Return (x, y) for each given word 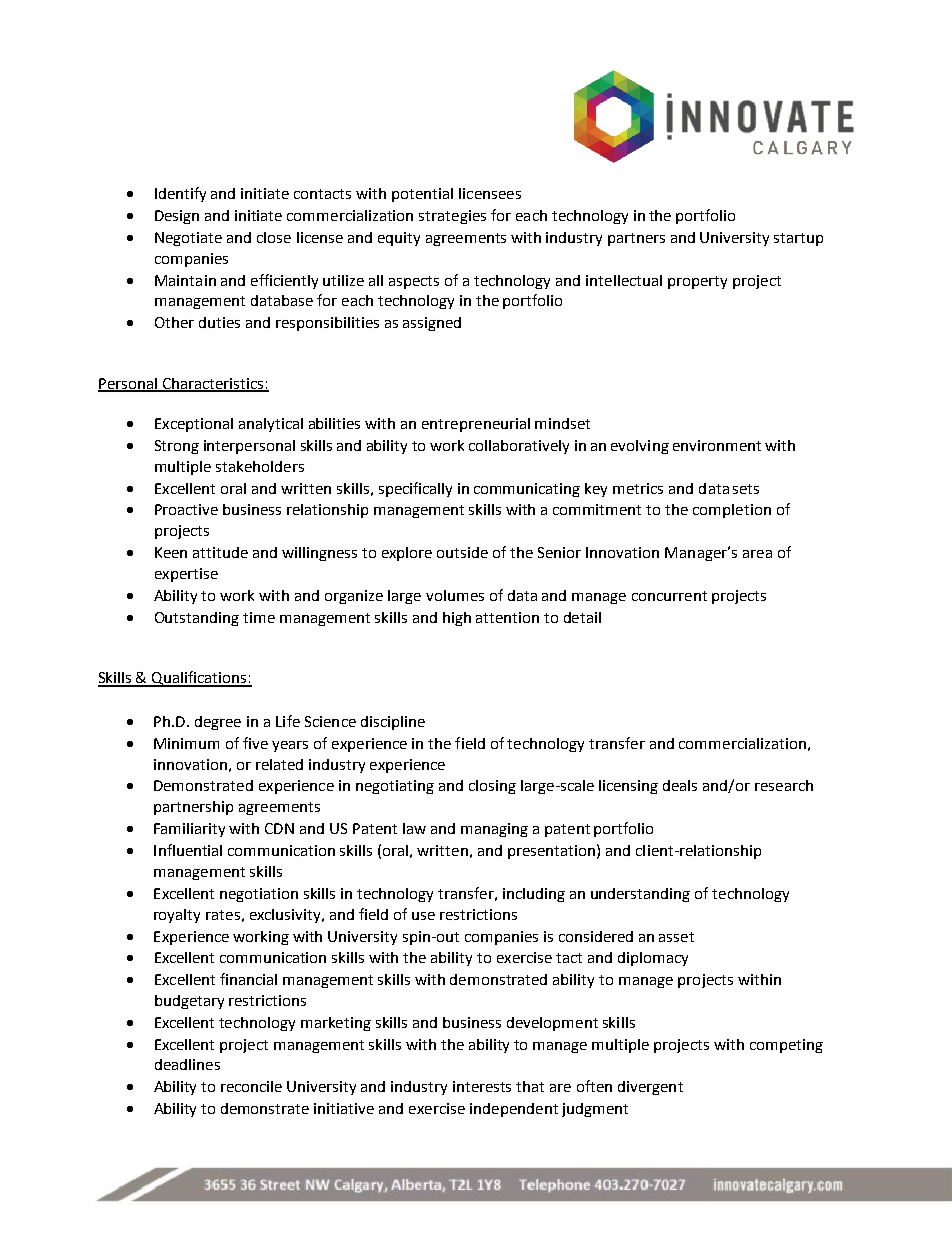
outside (462, 552)
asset (676, 937)
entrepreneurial (476, 425)
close (274, 237)
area (757, 554)
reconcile (251, 1086)
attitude (220, 552)
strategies (452, 217)
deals (680, 785)
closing (492, 787)
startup (798, 239)
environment (717, 445)
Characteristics (213, 384)
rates (223, 915)
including (534, 895)
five (255, 743)
